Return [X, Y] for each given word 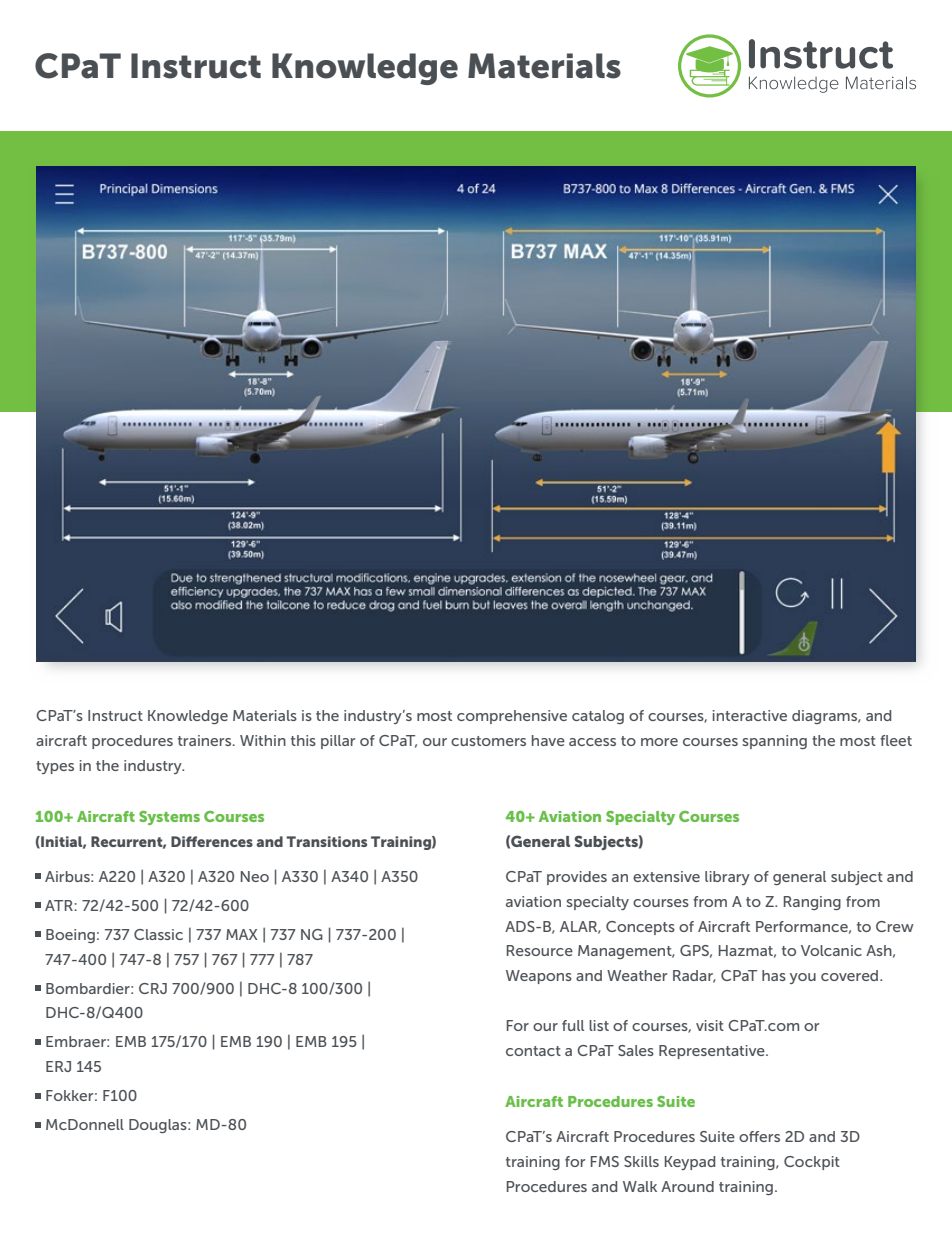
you [803, 978]
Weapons [539, 977]
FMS [605, 1161]
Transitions [326, 841]
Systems [169, 818]
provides [577, 878]
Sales [636, 1050]
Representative [713, 1052]
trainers [206, 740]
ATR [59, 905]
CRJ [153, 988]
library [727, 878]
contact [533, 1051]
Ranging [812, 903]
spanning [775, 742]
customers [488, 741]
